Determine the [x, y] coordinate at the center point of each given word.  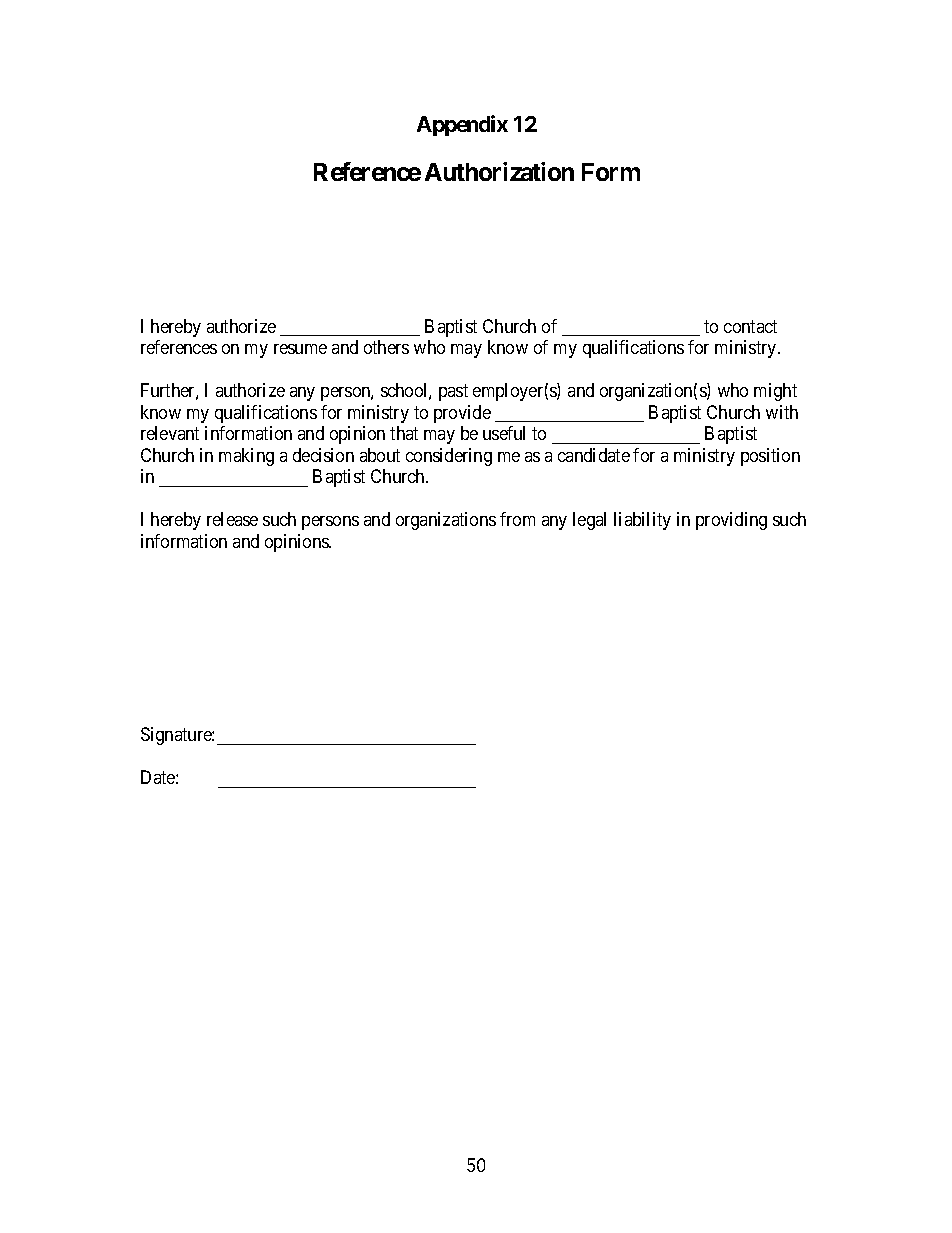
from [517, 519]
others [386, 347]
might [775, 392]
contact [750, 326]
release [232, 519]
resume [300, 349]
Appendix [462, 125]
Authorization [499, 171]
